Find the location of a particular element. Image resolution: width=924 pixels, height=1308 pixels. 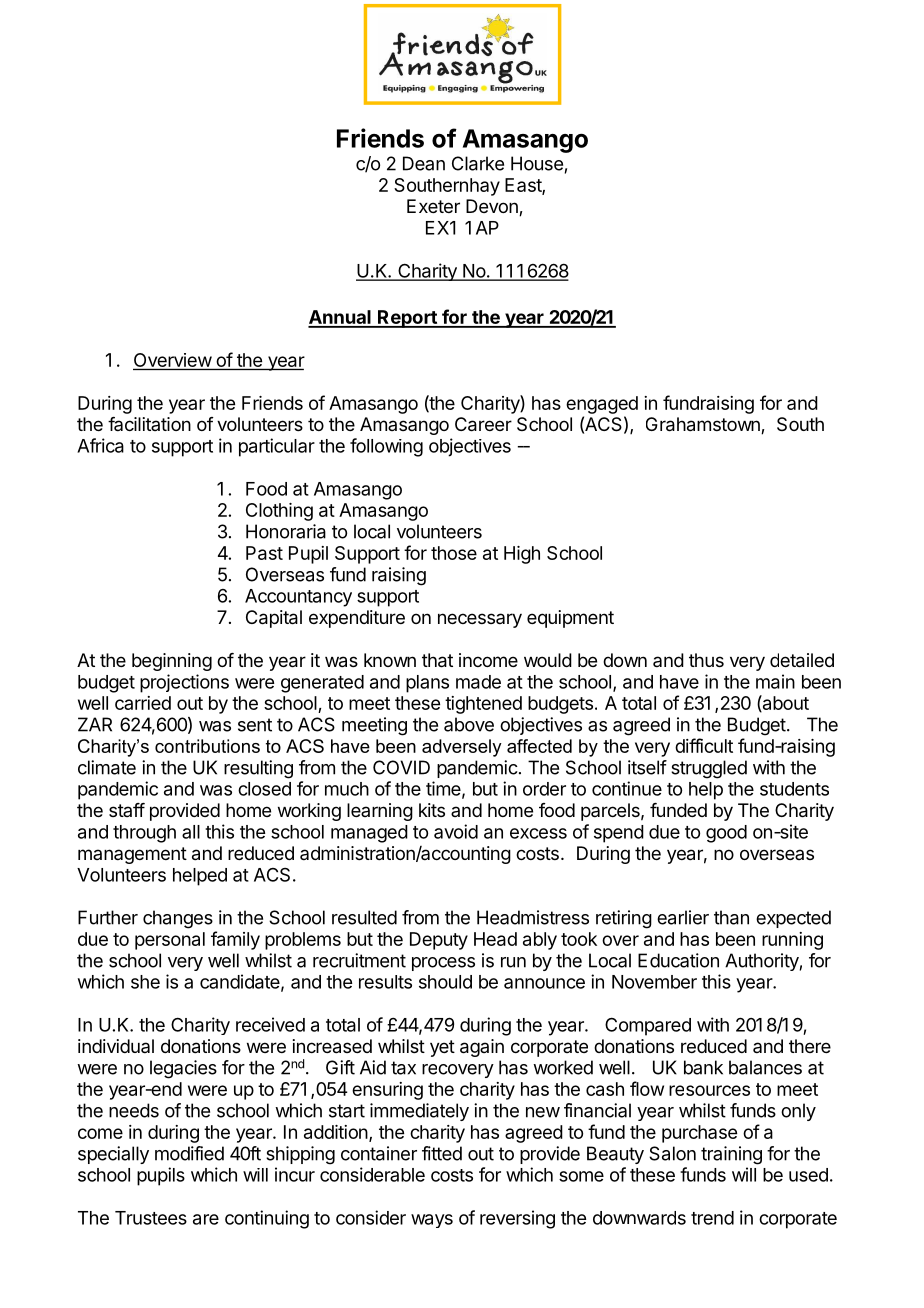

Education is located at coordinates (678, 960).
